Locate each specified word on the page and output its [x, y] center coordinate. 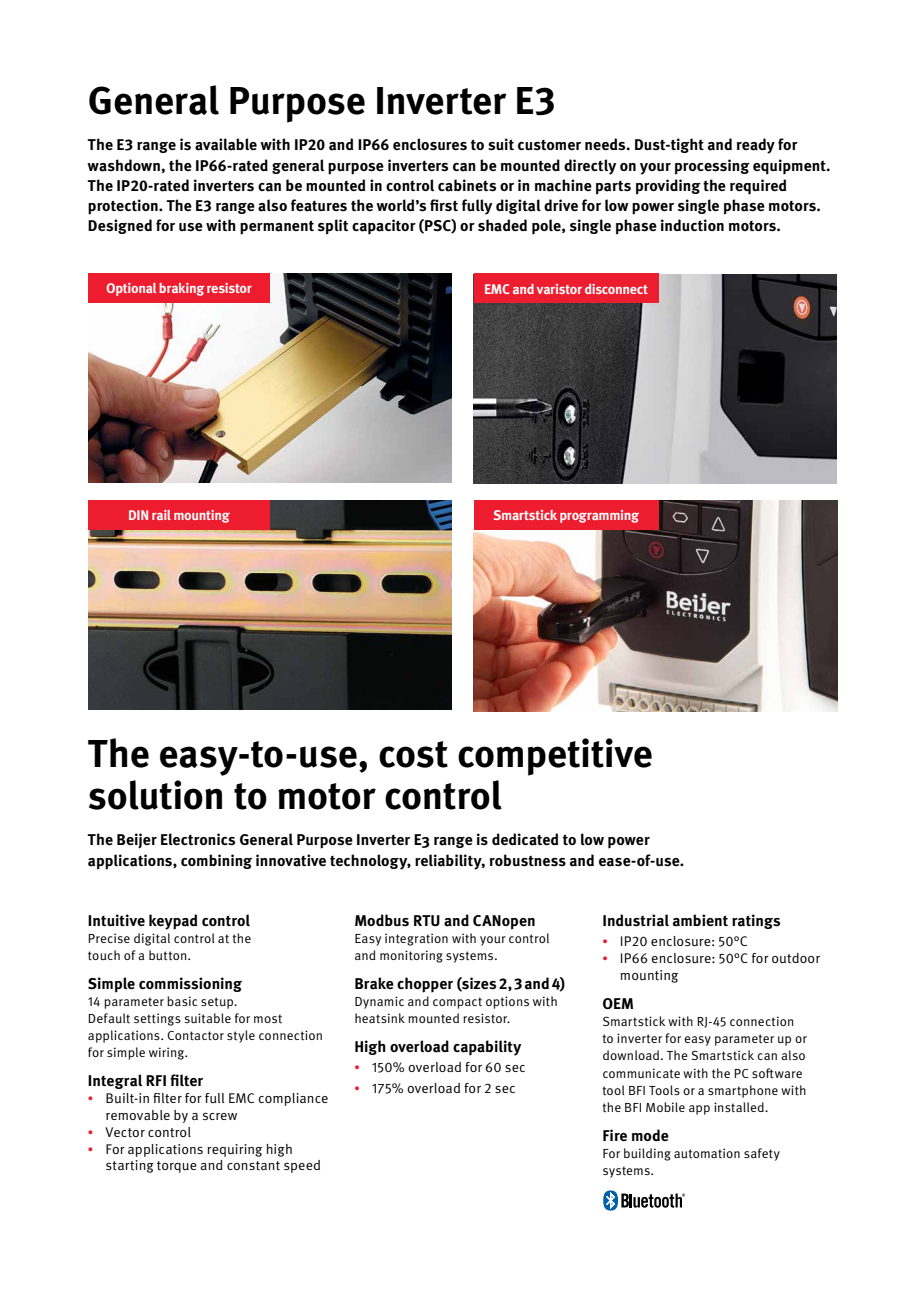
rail [161, 515]
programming [599, 516]
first [444, 205]
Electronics [198, 839]
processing [712, 167]
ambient [700, 920]
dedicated [525, 839]
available [226, 144]
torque [177, 1167]
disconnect [616, 289]
